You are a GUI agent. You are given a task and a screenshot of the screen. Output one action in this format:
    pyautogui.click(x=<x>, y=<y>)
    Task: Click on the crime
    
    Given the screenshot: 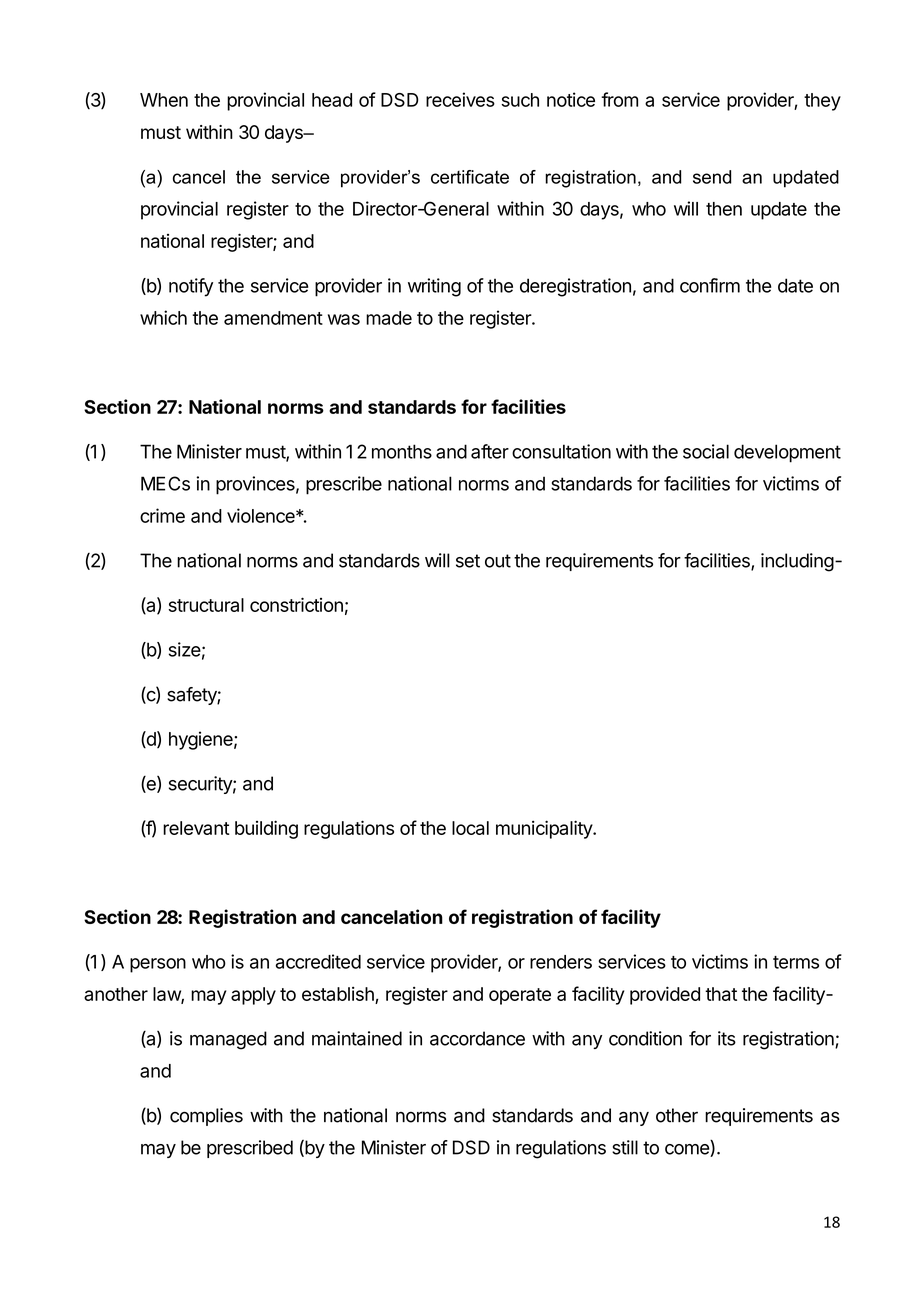 What is the action you would take?
    pyautogui.click(x=162, y=515)
